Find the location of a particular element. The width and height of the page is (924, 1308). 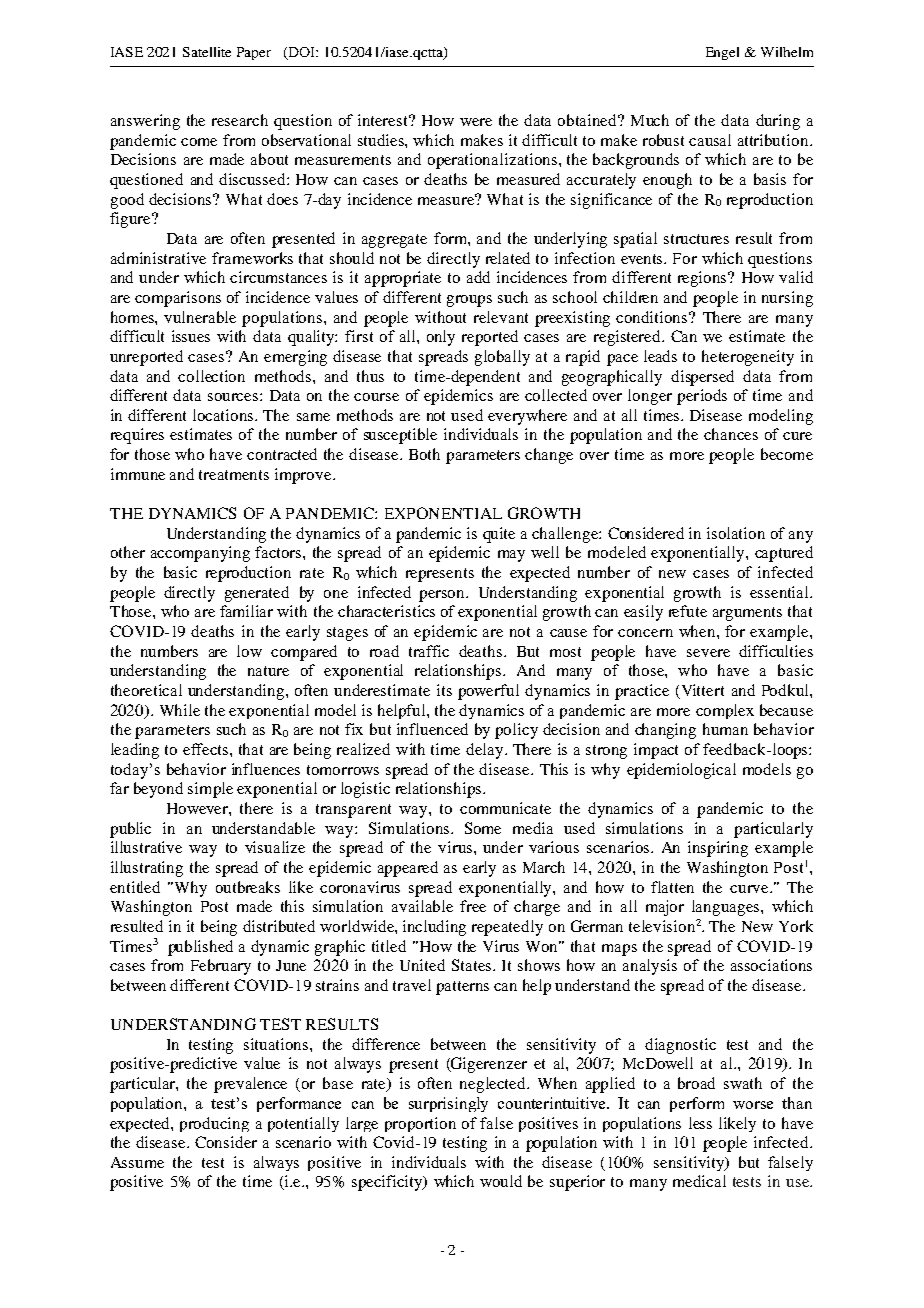

epidemiological is located at coordinates (681, 771).
